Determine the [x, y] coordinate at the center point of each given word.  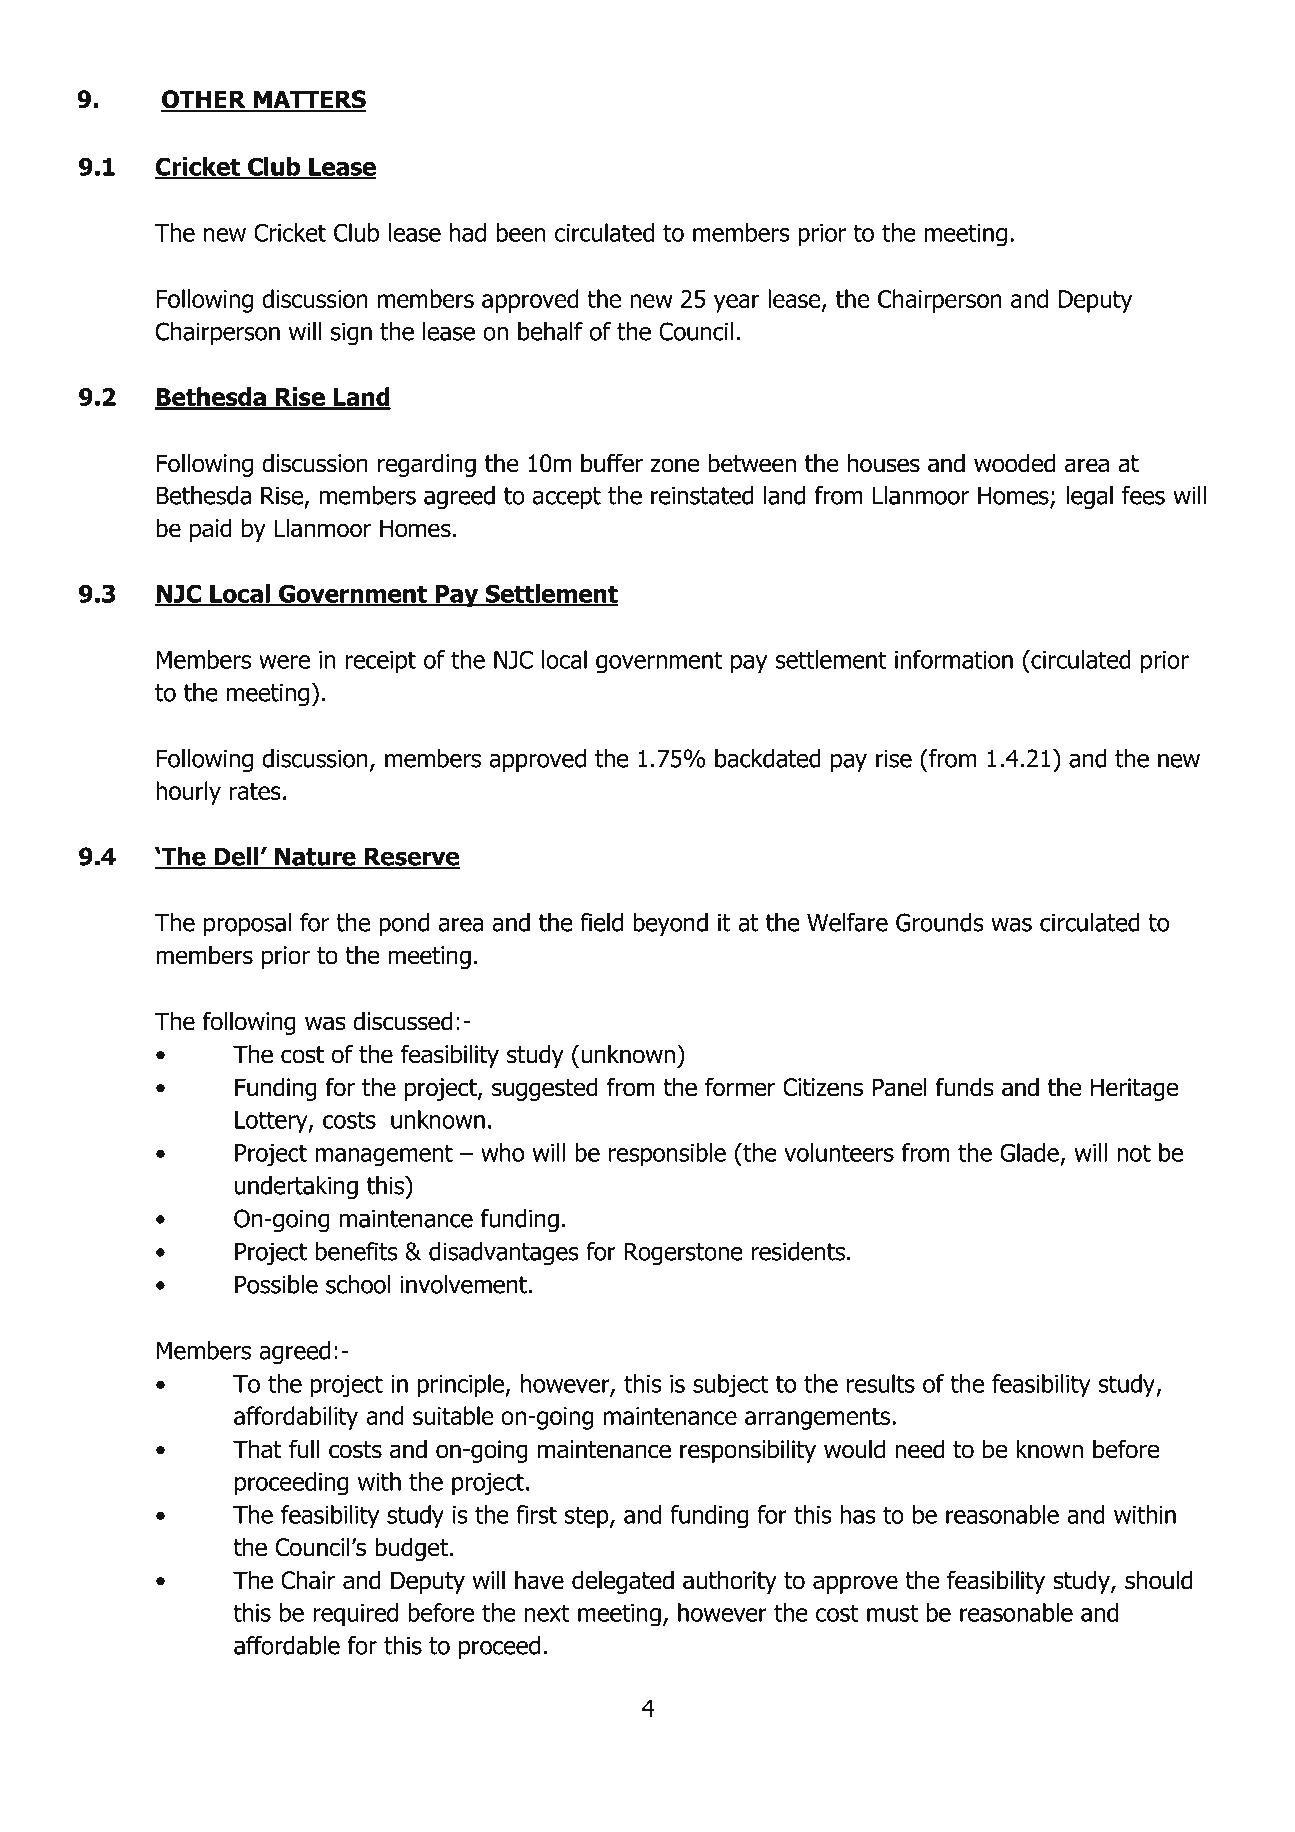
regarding [427, 465]
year [737, 303]
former [740, 1087]
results [881, 1383]
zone [675, 465]
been [521, 232]
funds [965, 1087]
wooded [1014, 463]
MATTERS [309, 100]
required [355, 1615]
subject [730, 1385]
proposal [247, 924]
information [954, 659]
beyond [670, 924]
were [284, 662]
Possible [276, 1284]
